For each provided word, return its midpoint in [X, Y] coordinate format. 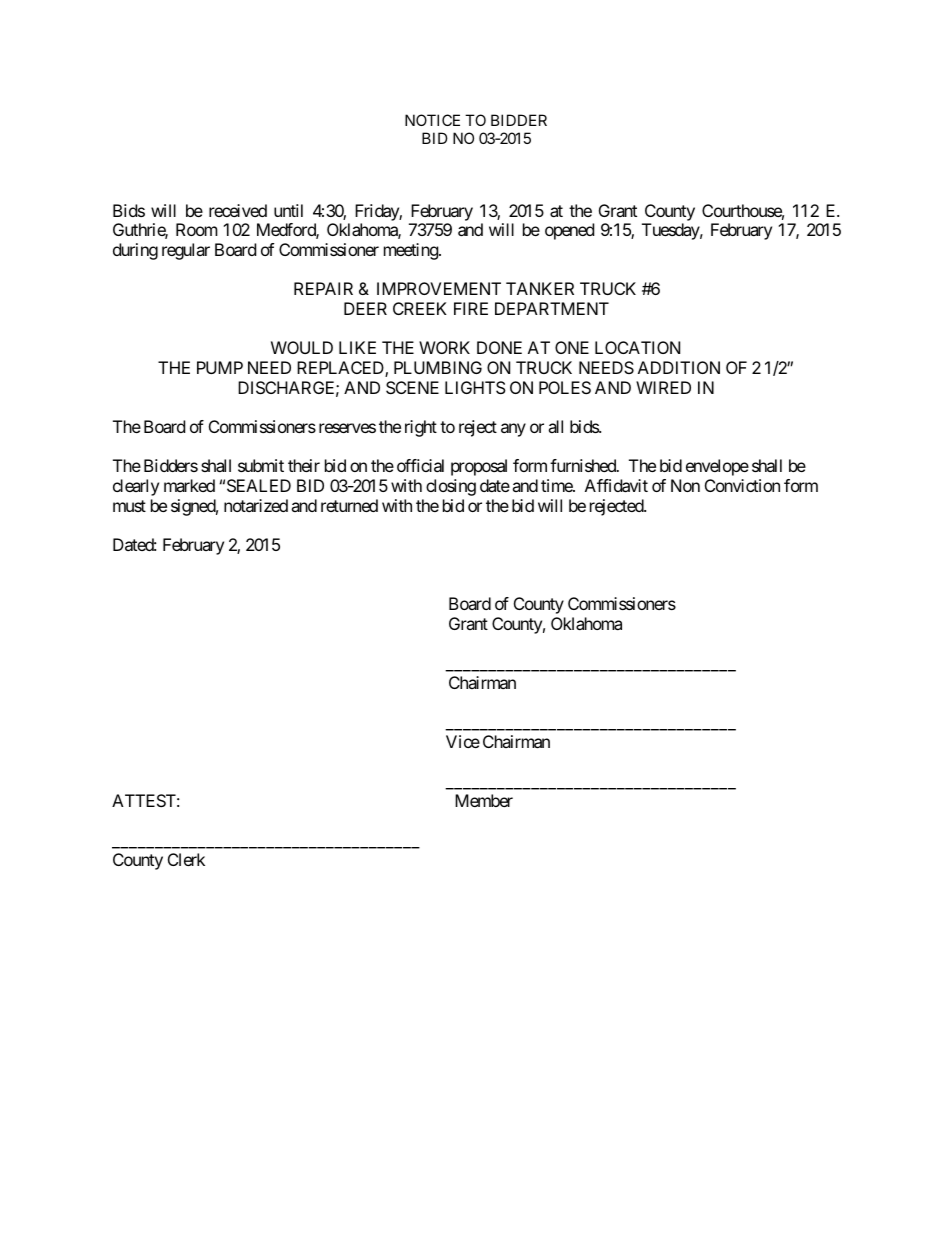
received [238, 210]
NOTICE [432, 120]
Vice [463, 741]
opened [569, 231]
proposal [479, 467]
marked [189, 485]
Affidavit [616, 485]
